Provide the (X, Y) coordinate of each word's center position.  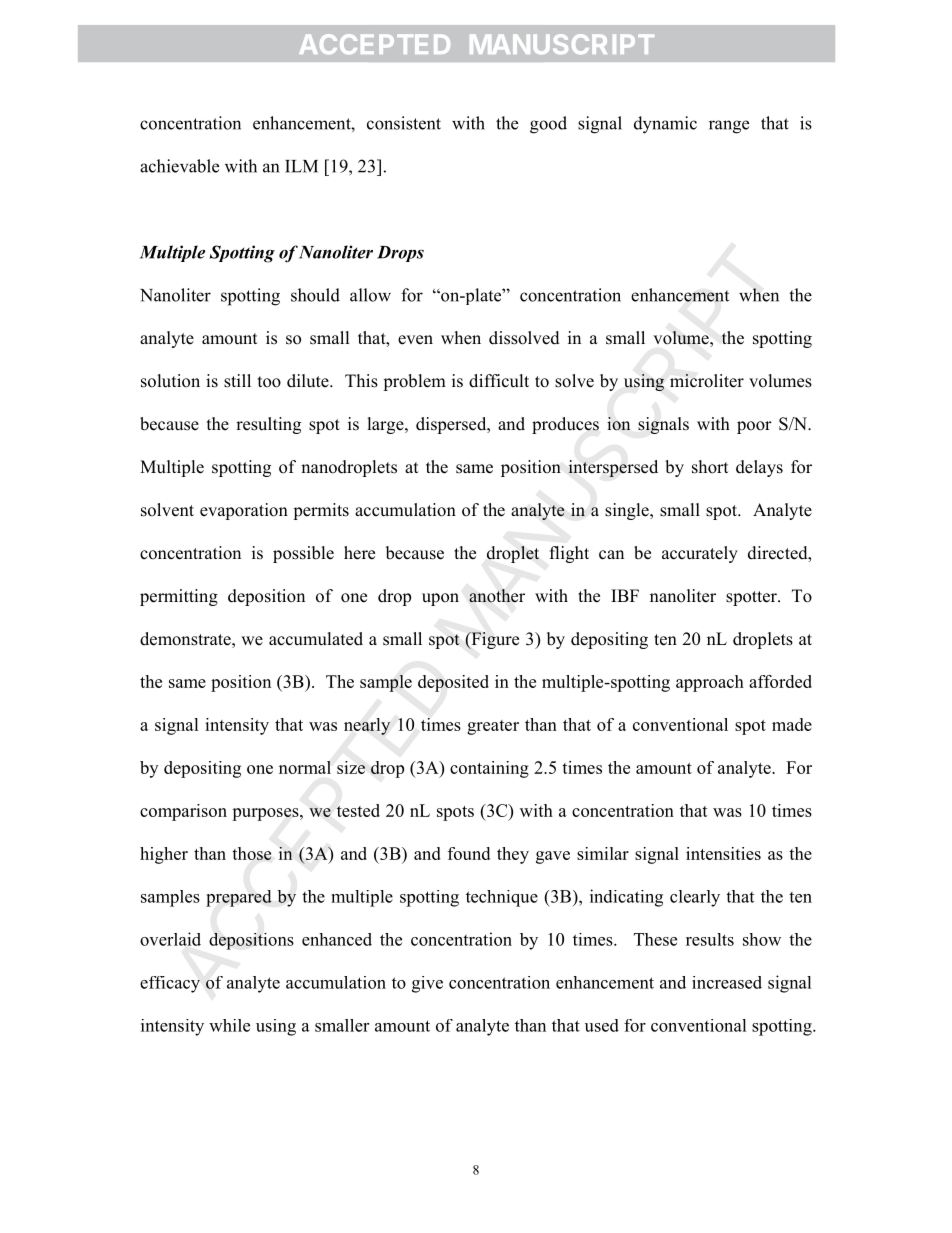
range (729, 127)
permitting (179, 597)
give (427, 984)
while (229, 1025)
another (497, 596)
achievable (179, 166)
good (548, 125)
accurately (700, 554)
